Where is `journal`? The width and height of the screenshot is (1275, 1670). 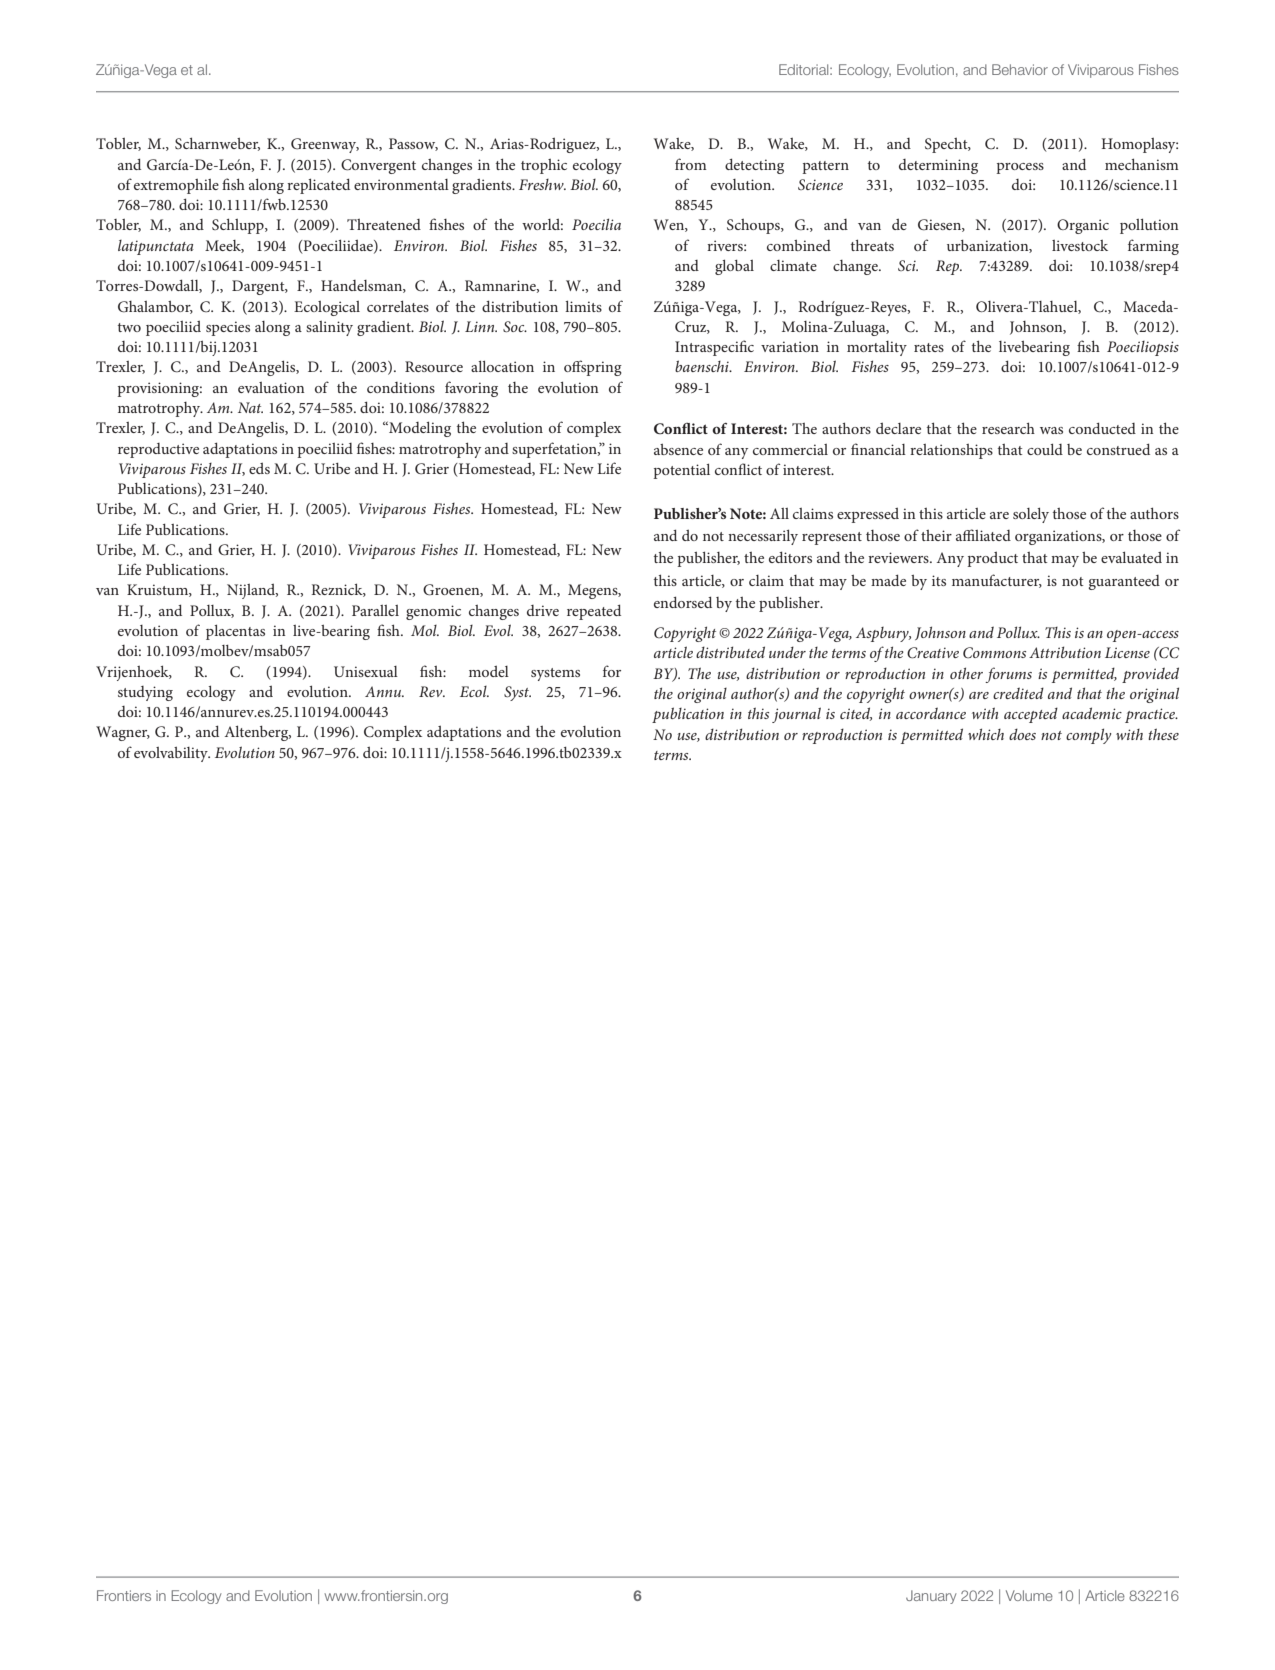 journal is located at coordinates (796, 715).
